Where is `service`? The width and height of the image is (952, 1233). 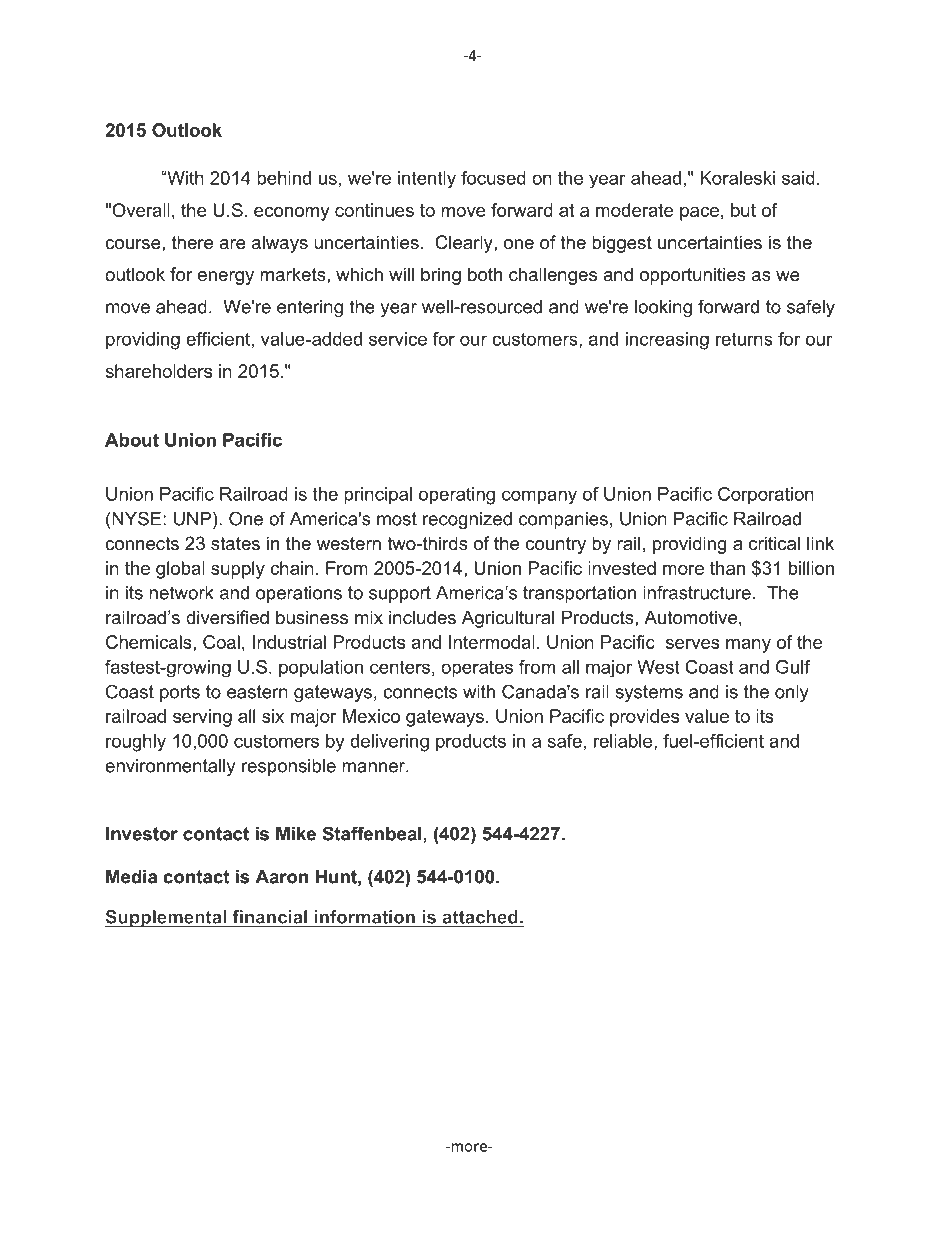
service is located at coordinates (398, 339).
